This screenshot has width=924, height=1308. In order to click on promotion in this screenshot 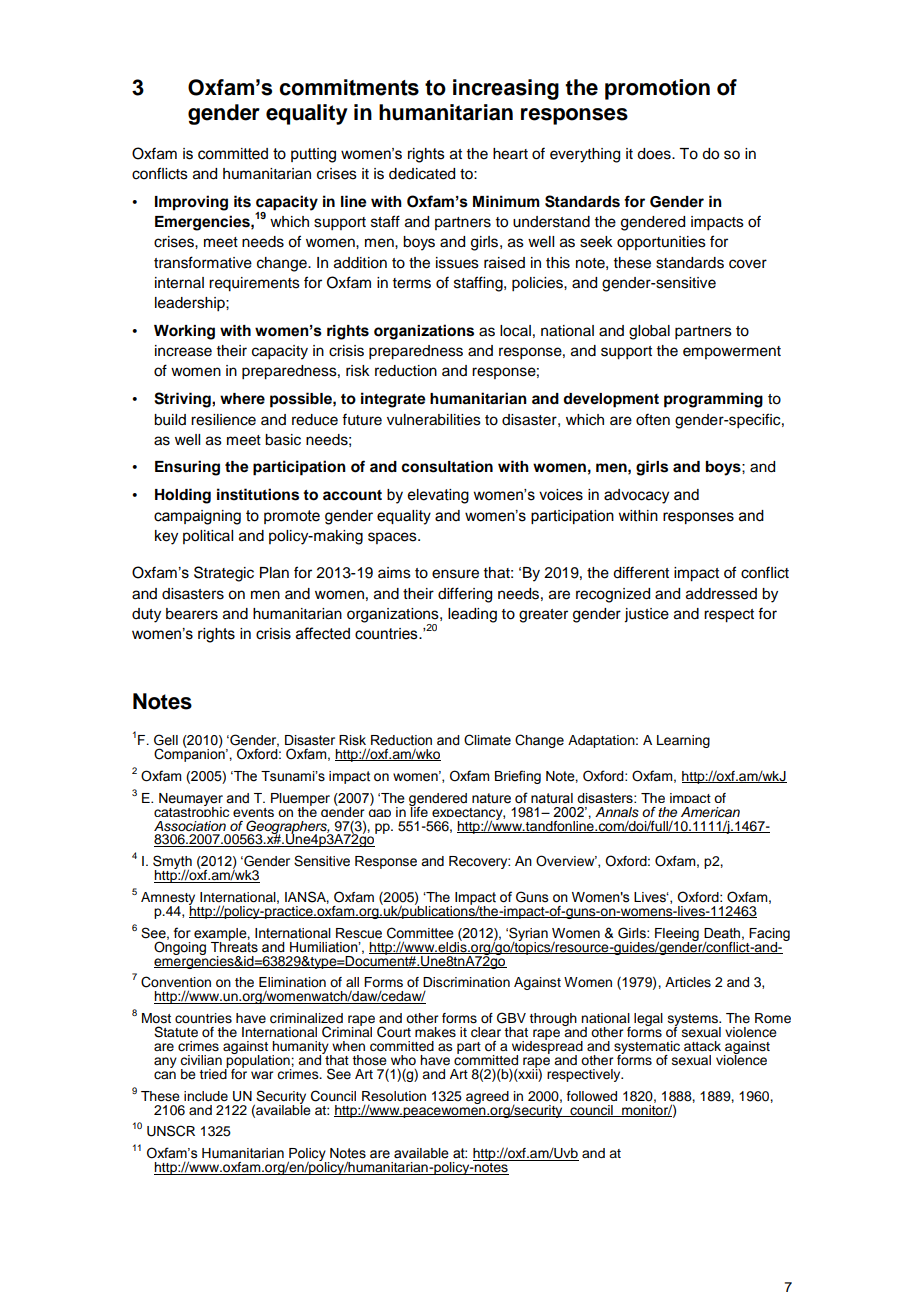, I will do `click(657, 89)`.
